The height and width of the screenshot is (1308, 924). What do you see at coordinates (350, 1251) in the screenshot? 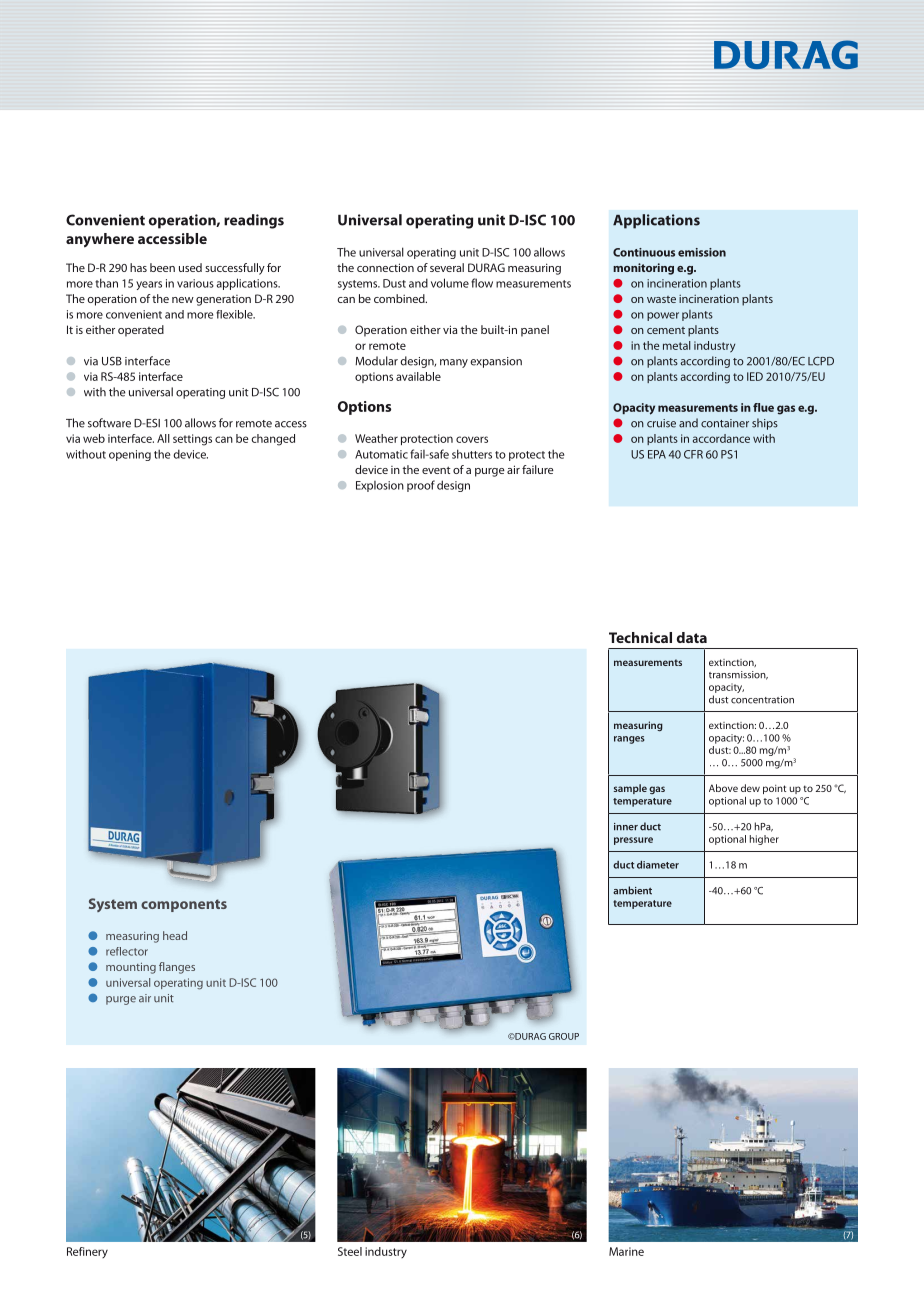
I see `Steel` at bounding box center [350, 1251].
